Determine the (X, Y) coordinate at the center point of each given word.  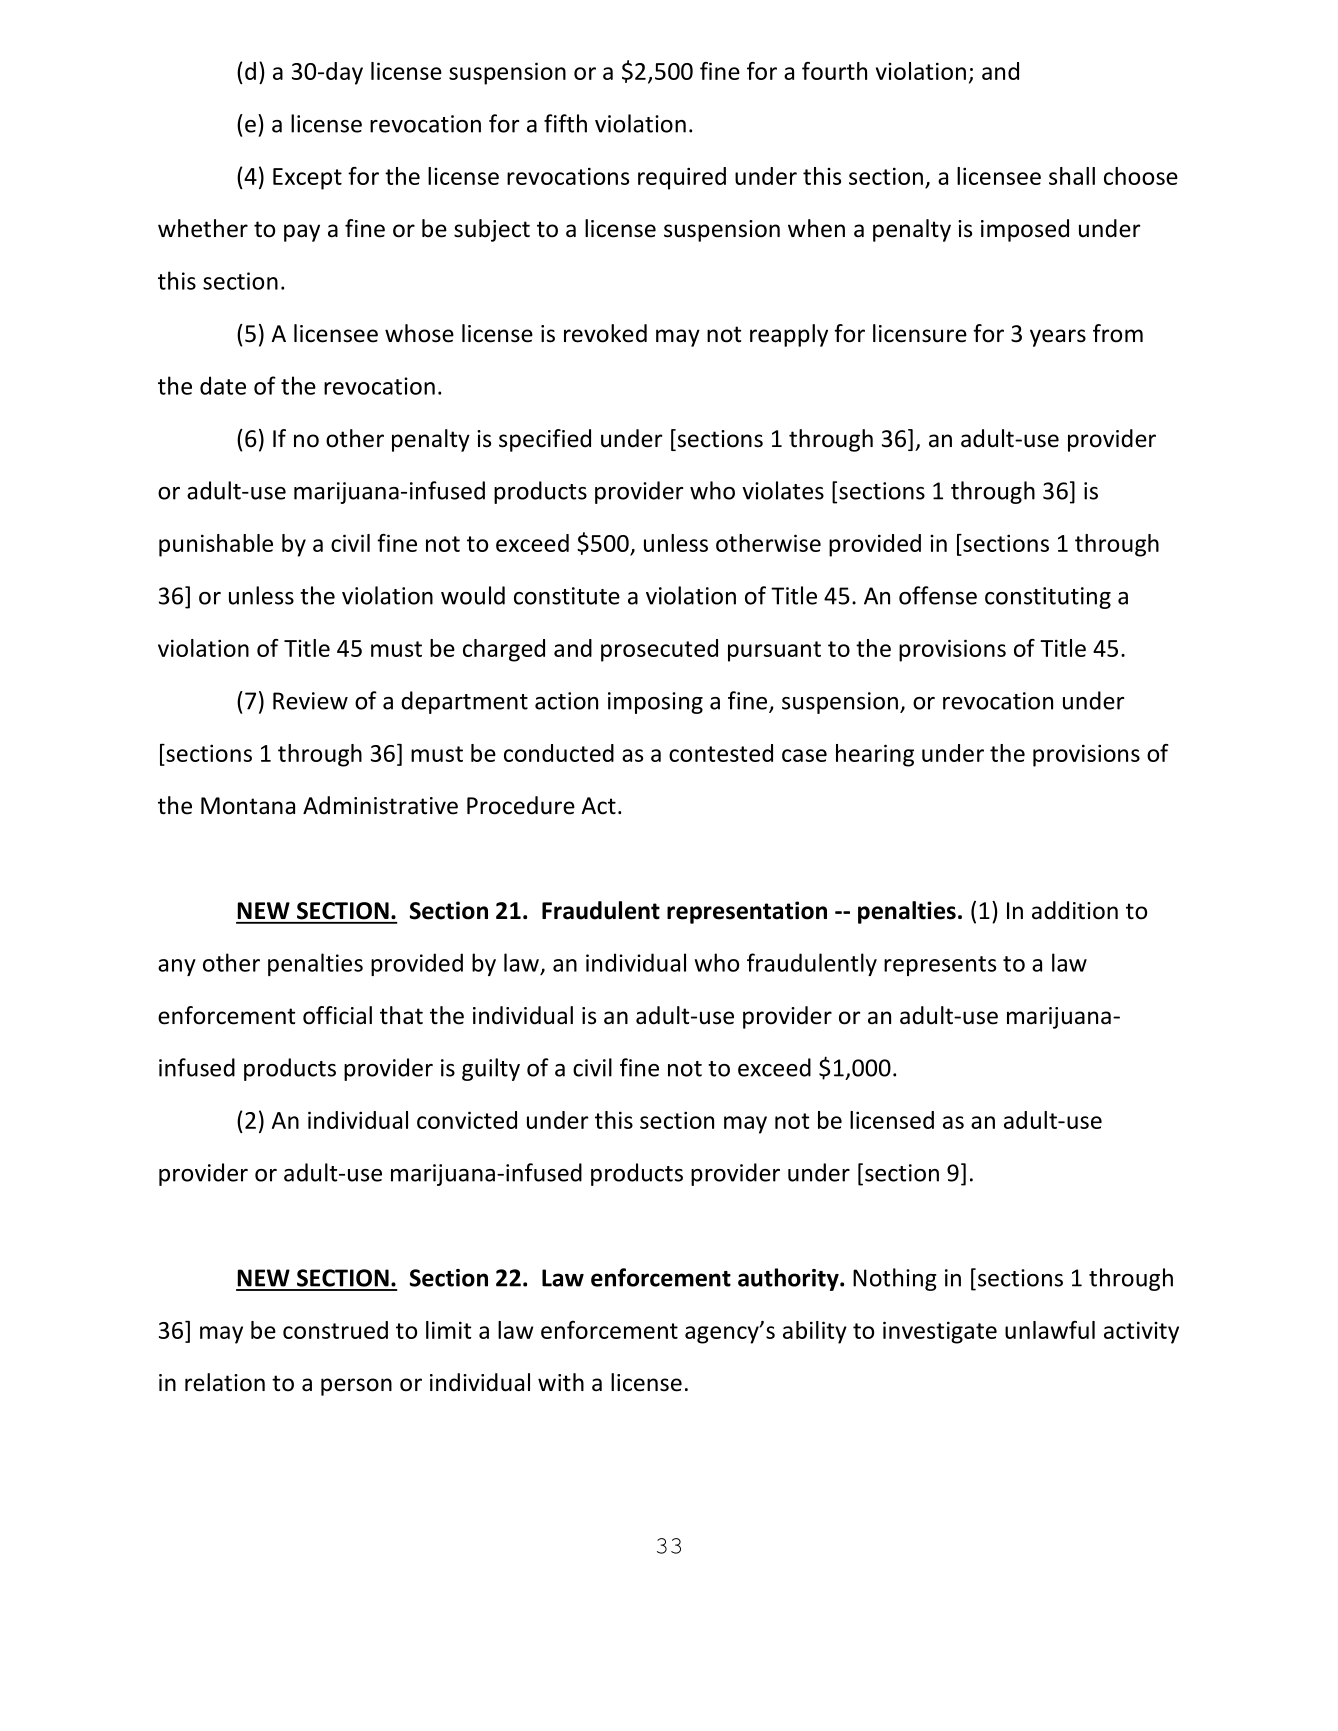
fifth (565, 123)
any (177, 967)
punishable (216, 545)
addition (1075, 910)
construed (335, 1330)
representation (747, 912)
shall (1072, 176)
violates (783, 490)
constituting (1048, 598)
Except (307, 179)
